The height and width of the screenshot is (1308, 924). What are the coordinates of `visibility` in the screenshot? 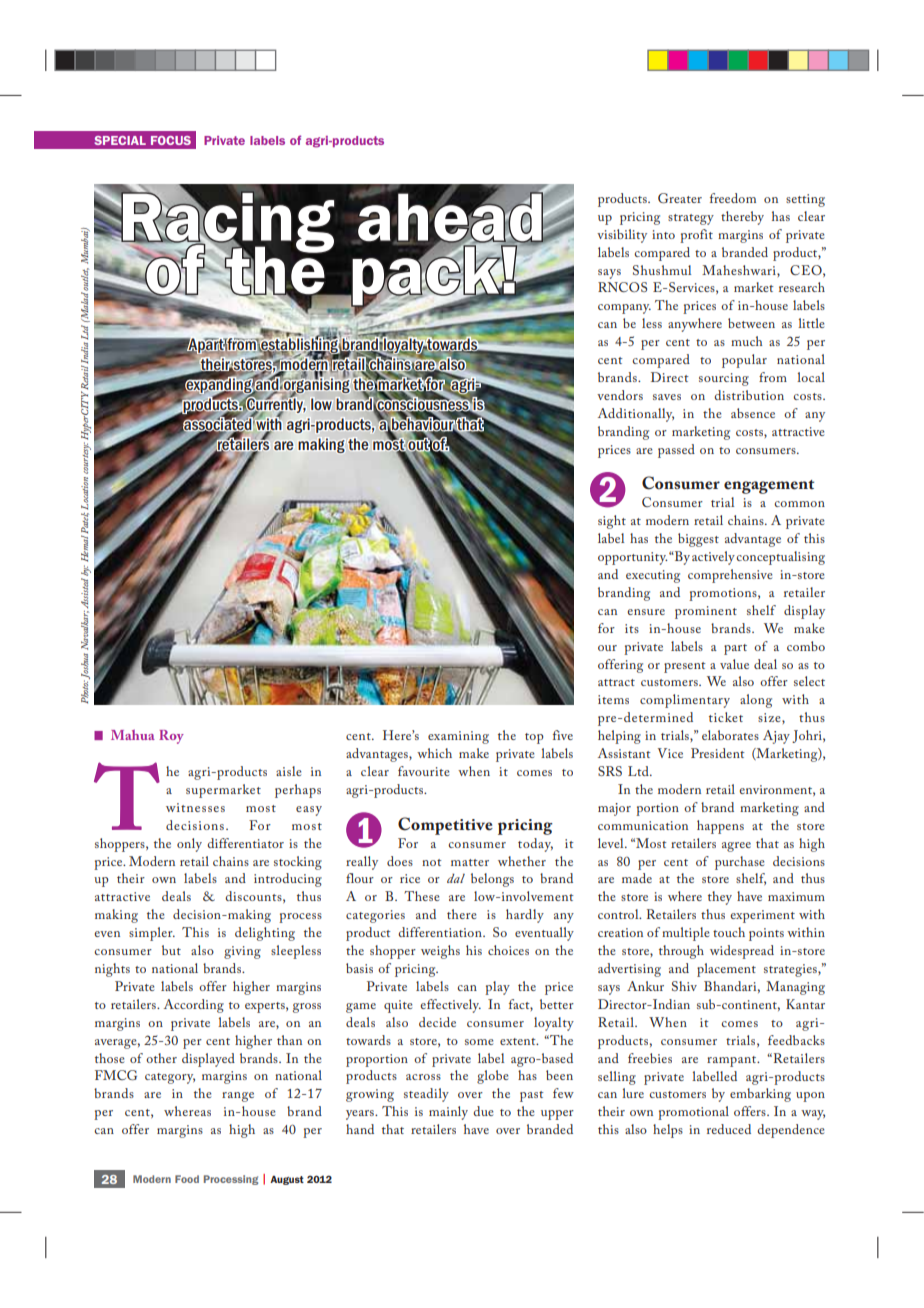 It's located at (622, 236).
